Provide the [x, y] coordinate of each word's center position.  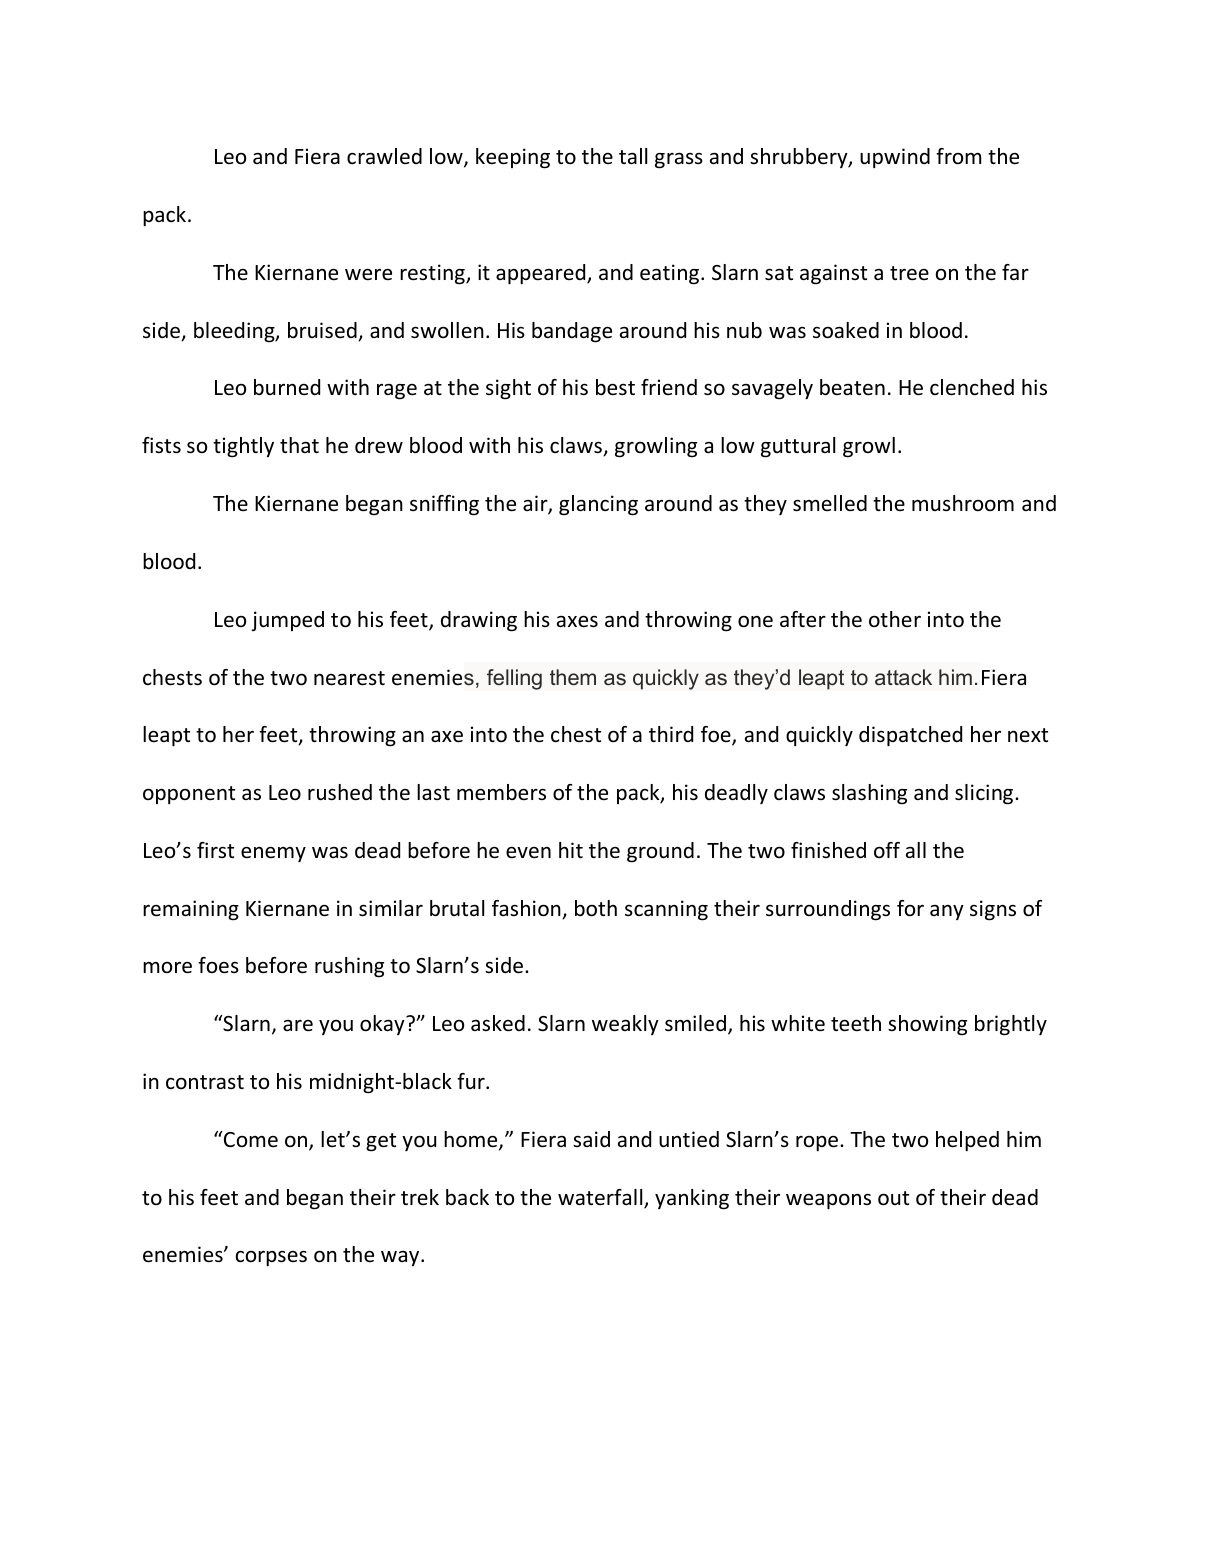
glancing [598, 505]
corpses [271, 1258]
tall [633, 156]
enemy [273, 854]
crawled [384, 156]
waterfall [601, 1198]
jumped [287, 621]
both [596, 908]
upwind [895, 158]
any [947, 912]
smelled [830, 503]
